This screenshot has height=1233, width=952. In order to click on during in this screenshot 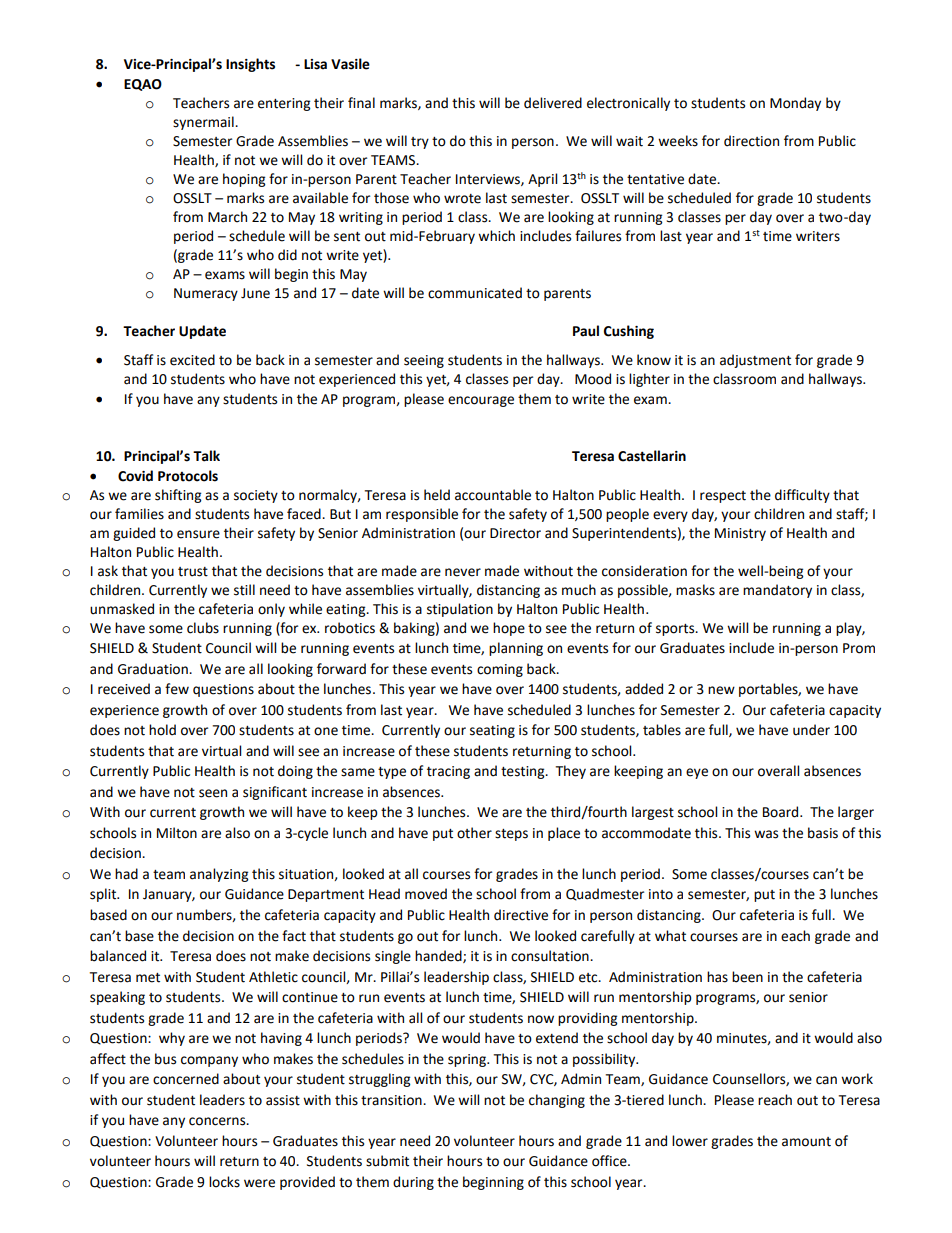, I will do `click(413, 1183)`.
